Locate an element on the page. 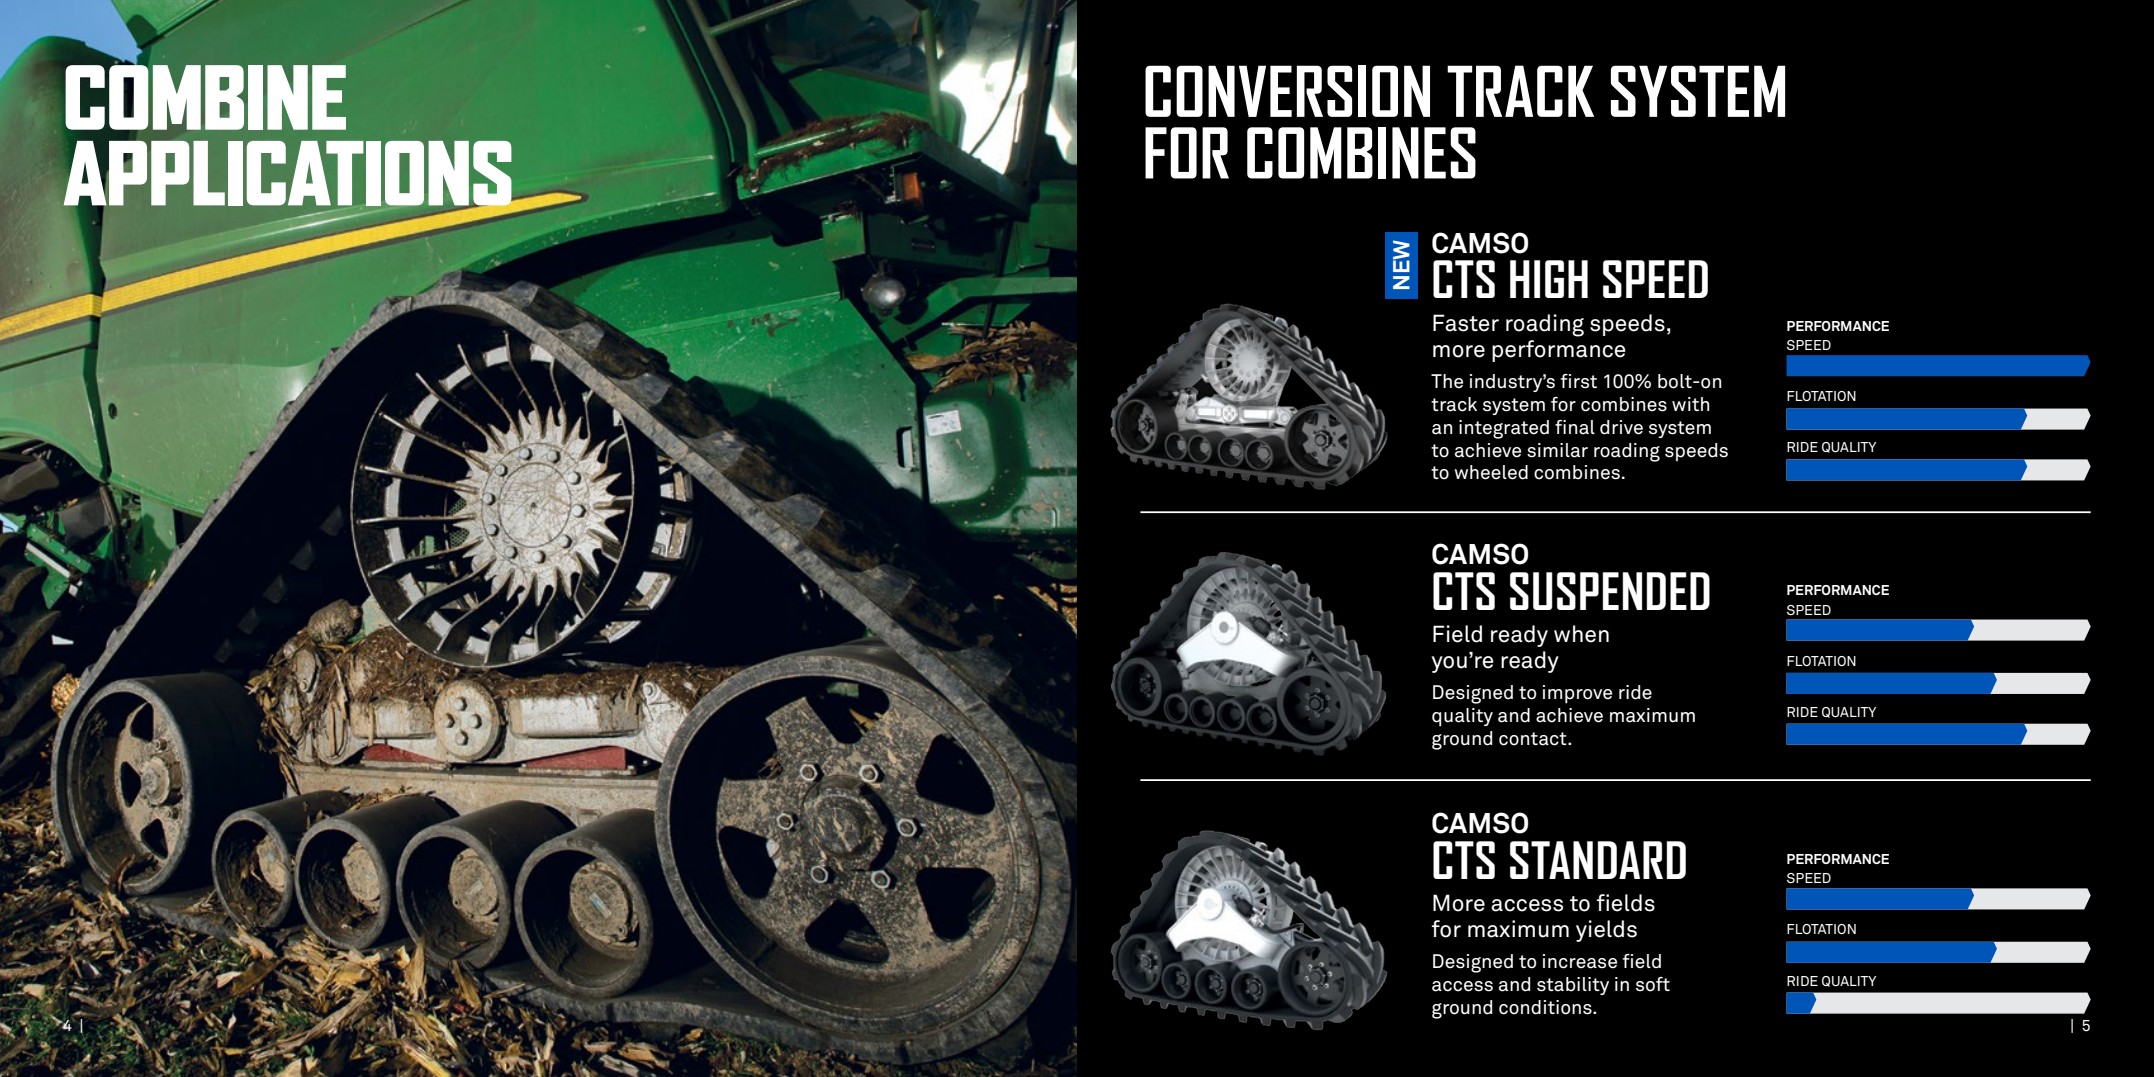 The image size is (2154, 1077). when is located at coordinates (1581, 634).
